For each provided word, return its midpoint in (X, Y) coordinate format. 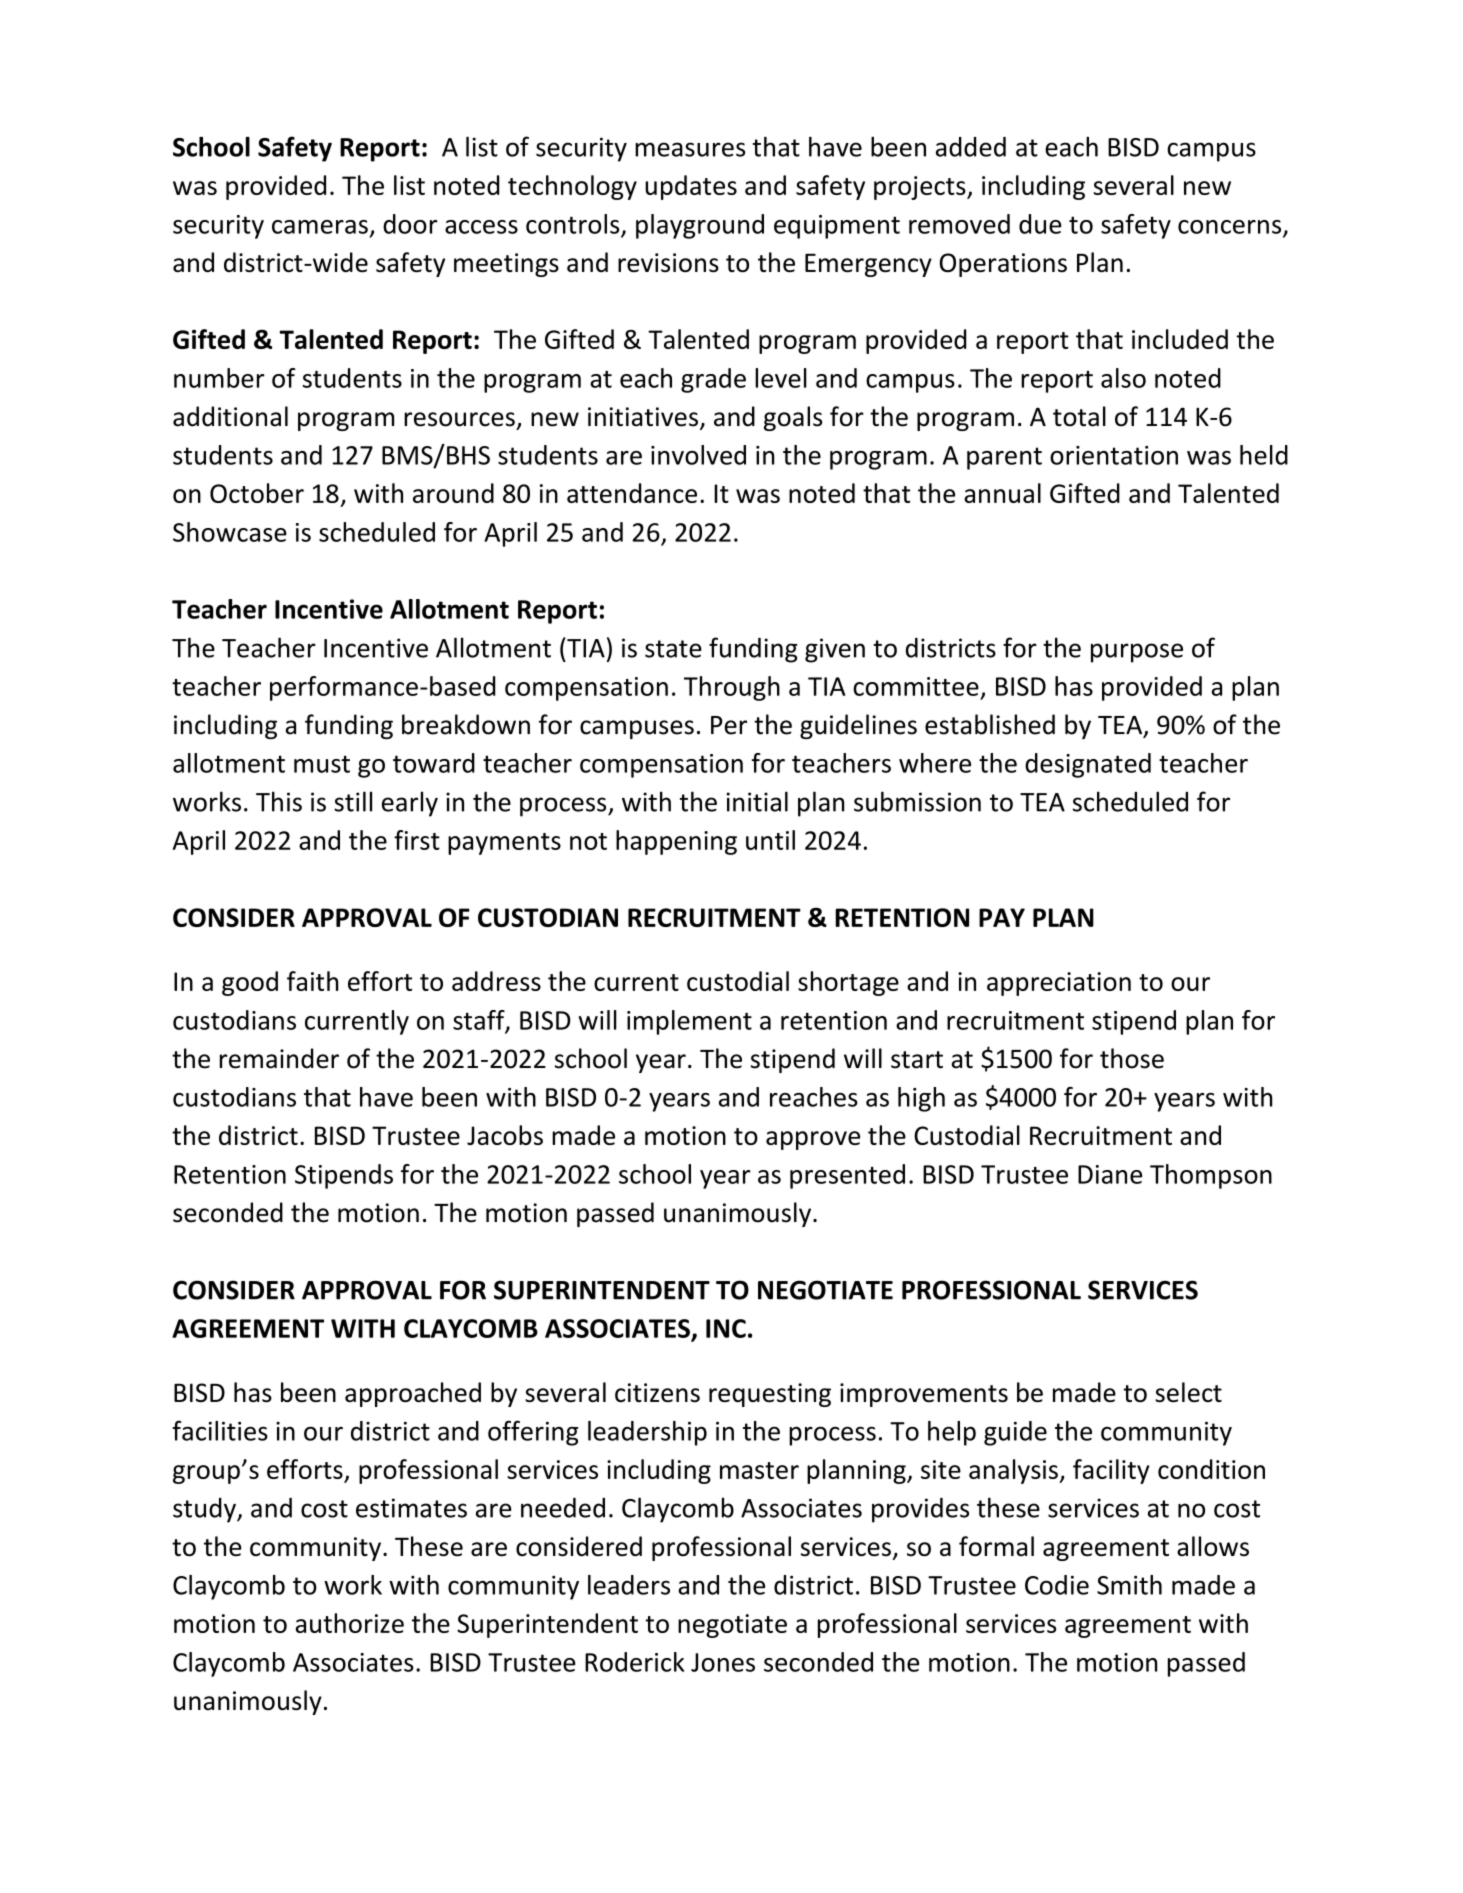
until (770, 840)
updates (691, 187)
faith (312, 981)
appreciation (1059, 984)
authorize (349, 1623)
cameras (320, 227)
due (1040, 224)
